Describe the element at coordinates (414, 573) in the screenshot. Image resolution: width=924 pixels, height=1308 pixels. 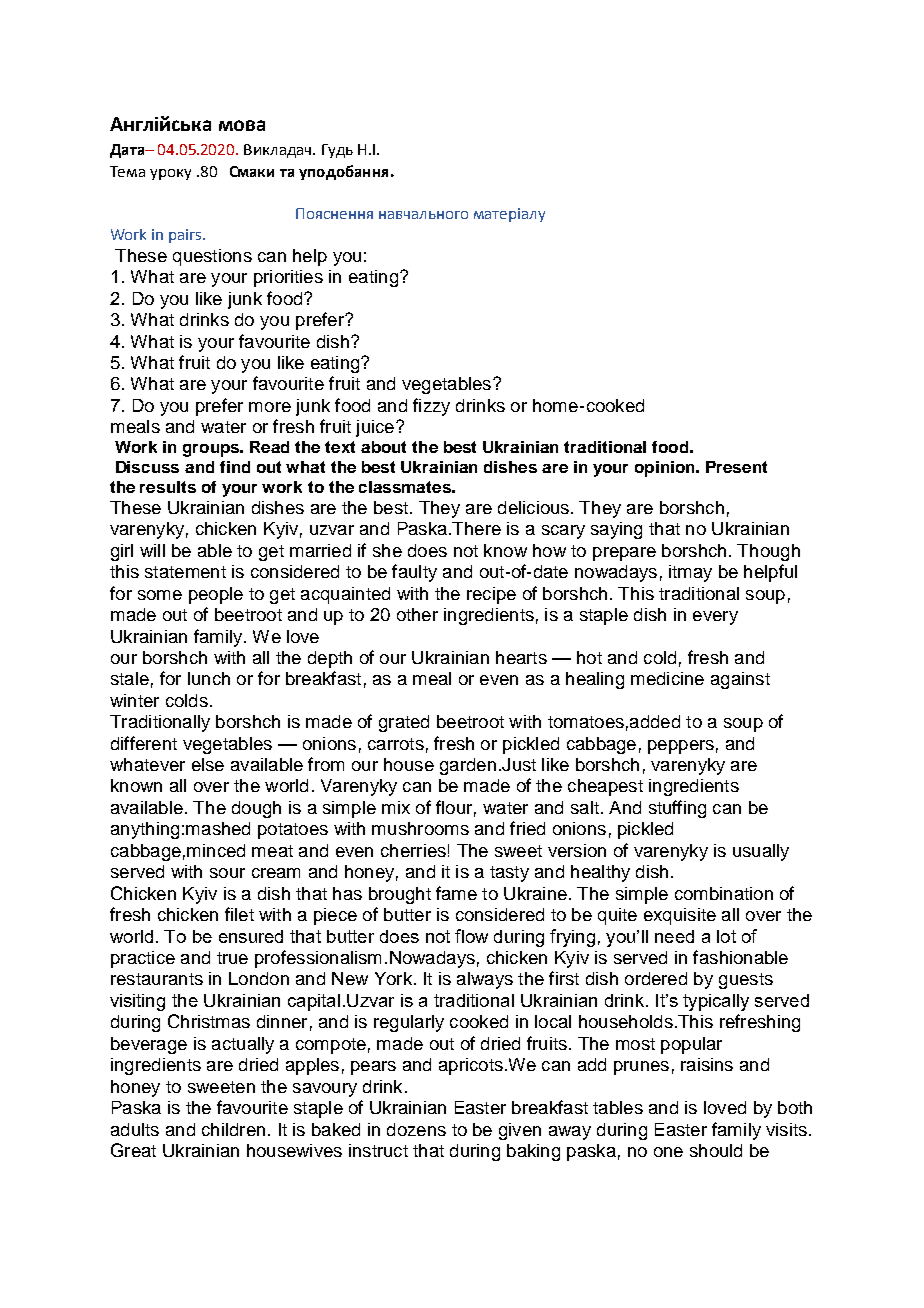
I see `faulty` at that location.
